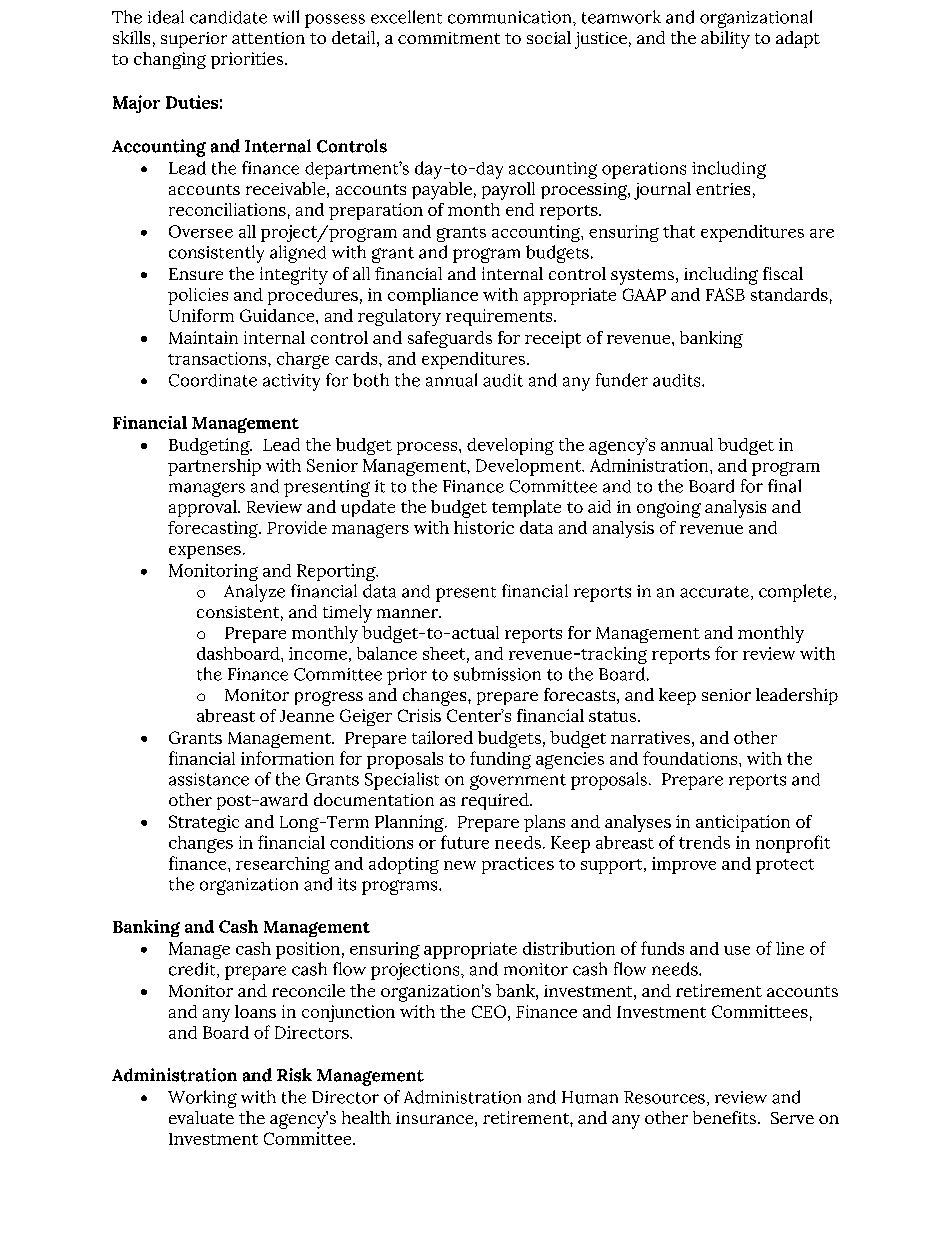 Image resolution: width=952 pixels, height=1233 pixels. Describe the element at coordinates (714, 592) in the screenshot. I see `accurate` at that location.
